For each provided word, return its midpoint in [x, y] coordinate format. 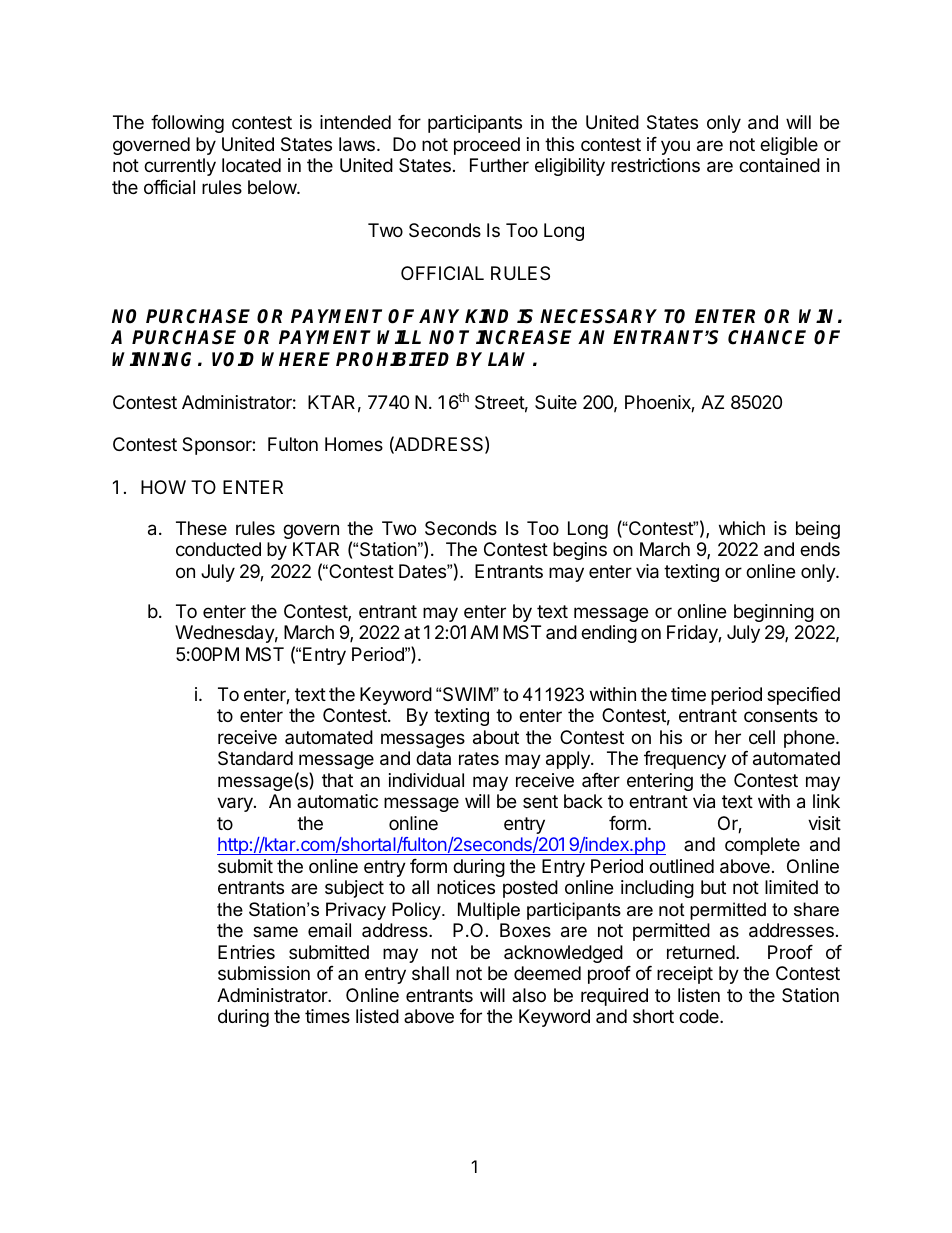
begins [580, 551]
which [742, 528]
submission [264, 973]
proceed [487, 146]
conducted [218, 549]
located [251, 165]
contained [779, 165]
